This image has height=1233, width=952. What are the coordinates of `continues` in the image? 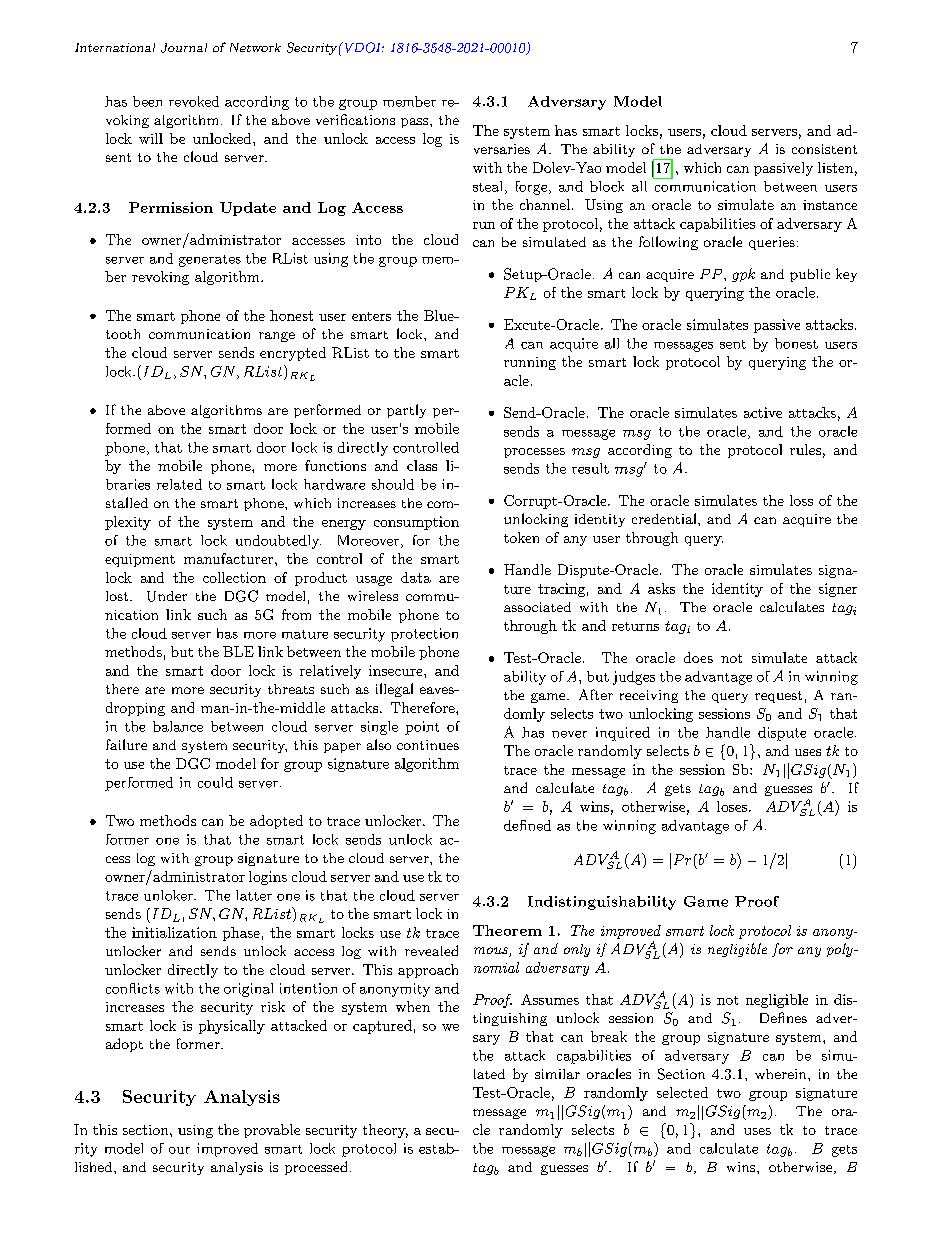 It's located at (428, 745).
